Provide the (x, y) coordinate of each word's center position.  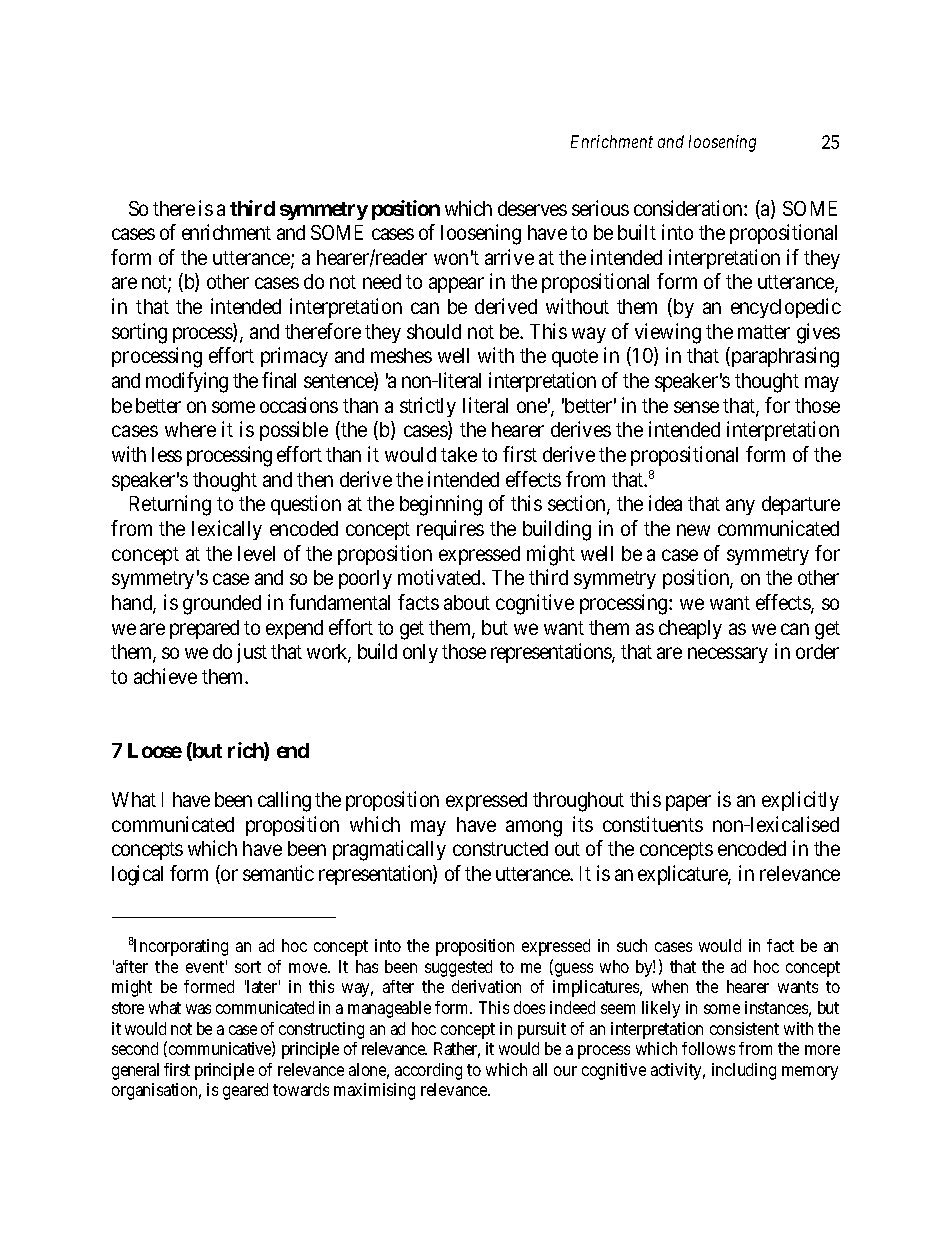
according (428, 1071)
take (459, 454)
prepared (204, 629)
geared (245, 1091)
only (420, 653)
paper (688, 803)
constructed (500, 848)
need (382, 281)
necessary (728, 655)
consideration (689, 208)
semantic (278, 873)
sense (696, 407)
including (744, 1071)
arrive (509, 257)
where (190, 429)
